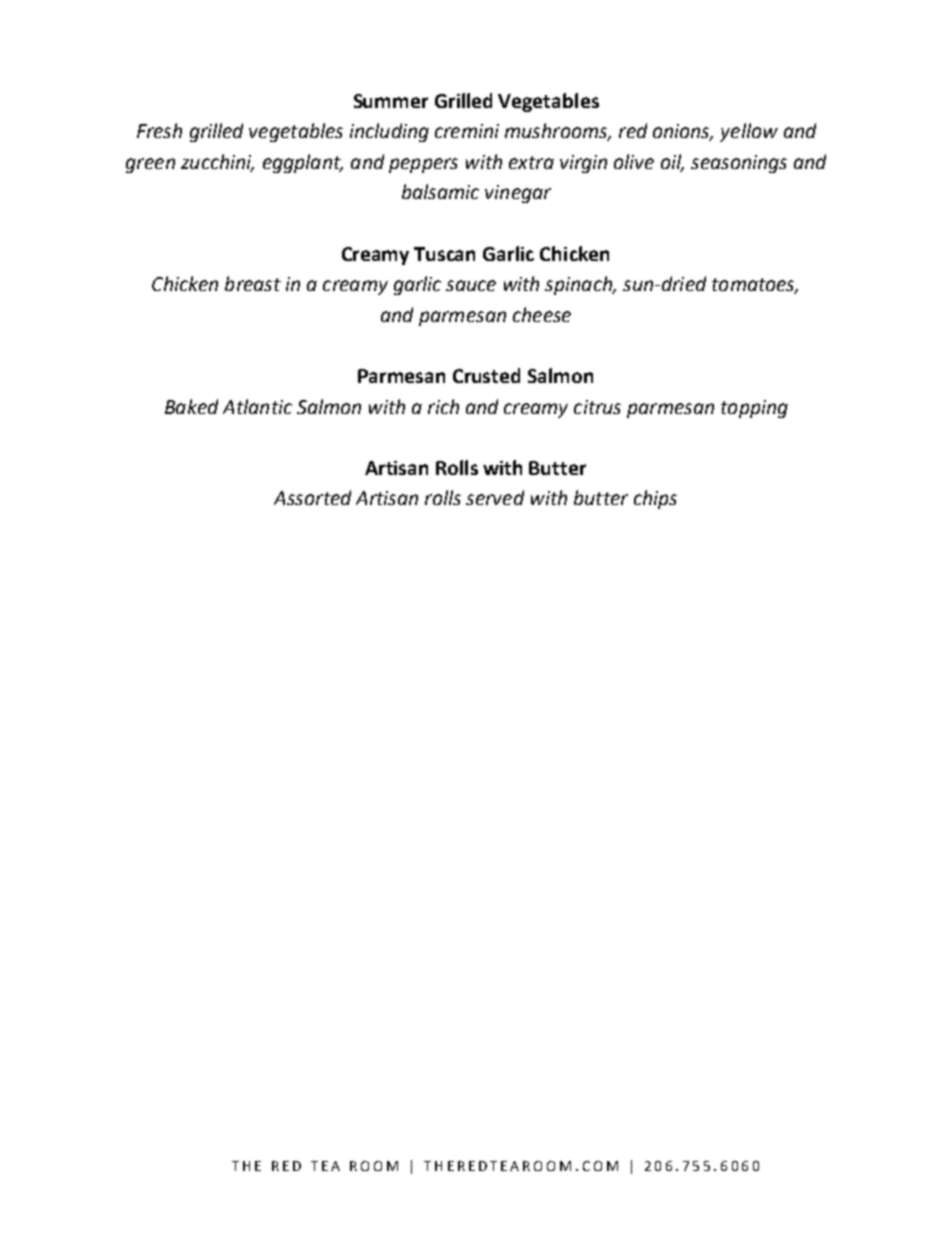  I want to click on yellow, so click(749, 132).
